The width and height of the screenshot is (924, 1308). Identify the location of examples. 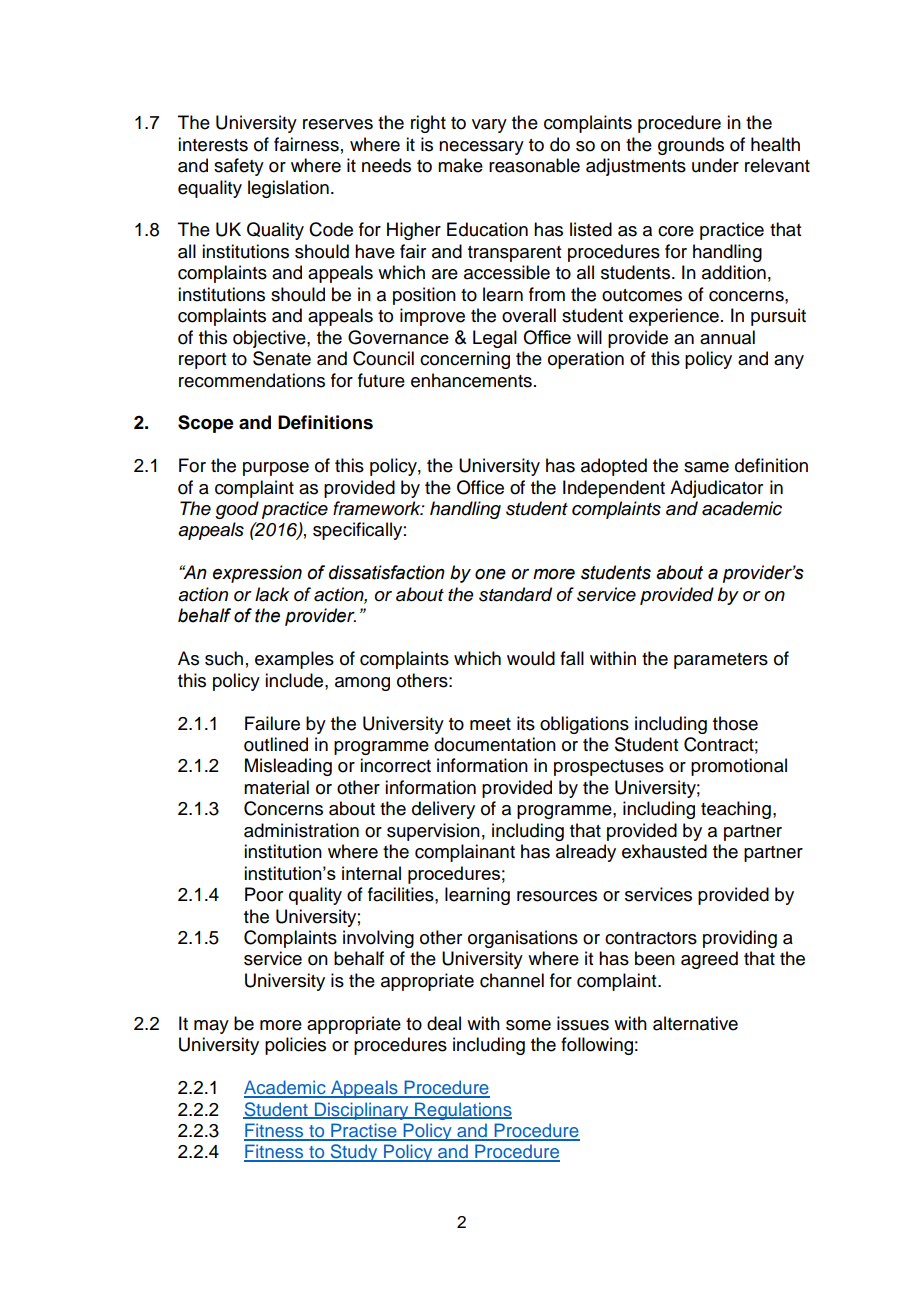
(294, 660).
